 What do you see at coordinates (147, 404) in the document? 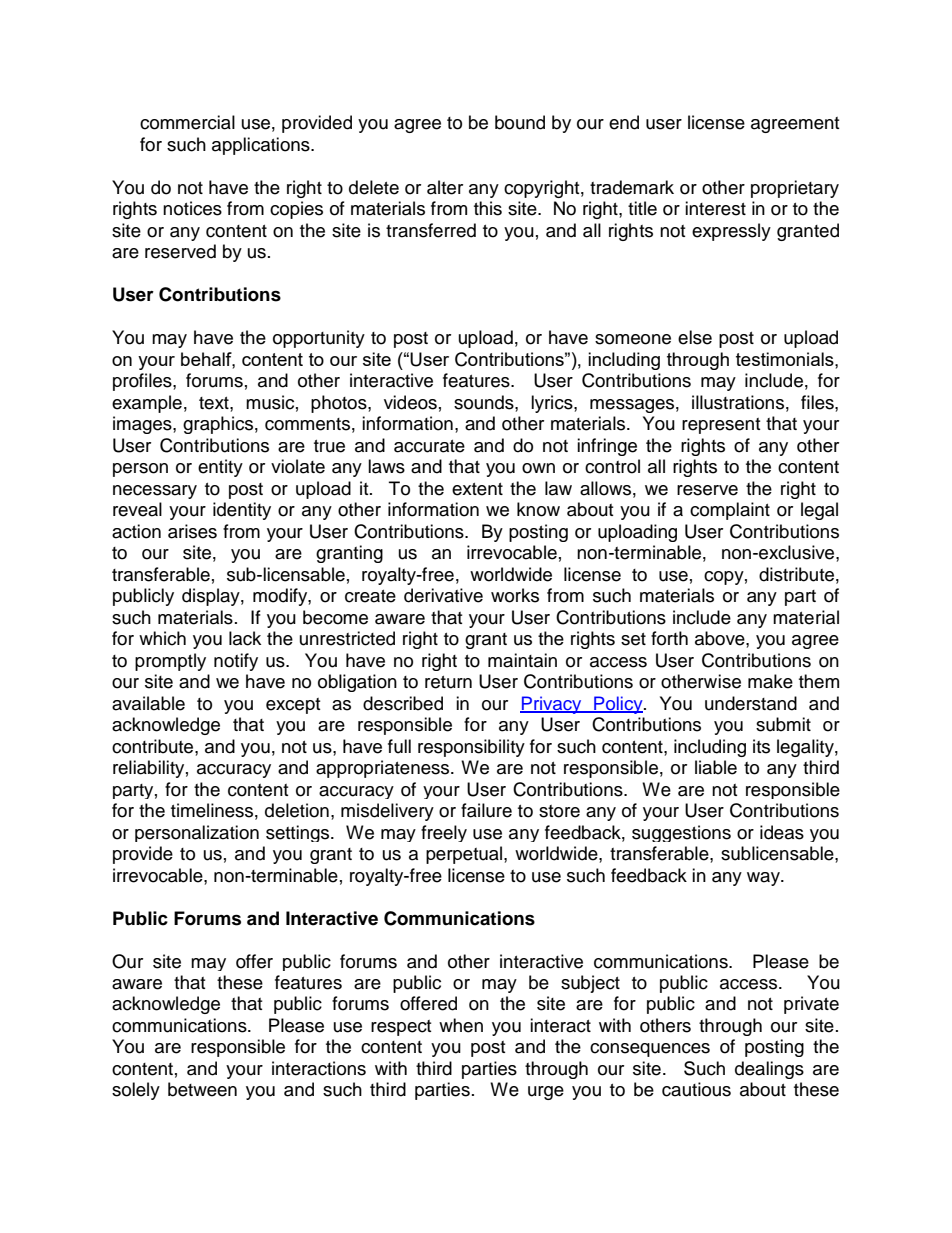
I see `example` at bounding box center [147, 404].
